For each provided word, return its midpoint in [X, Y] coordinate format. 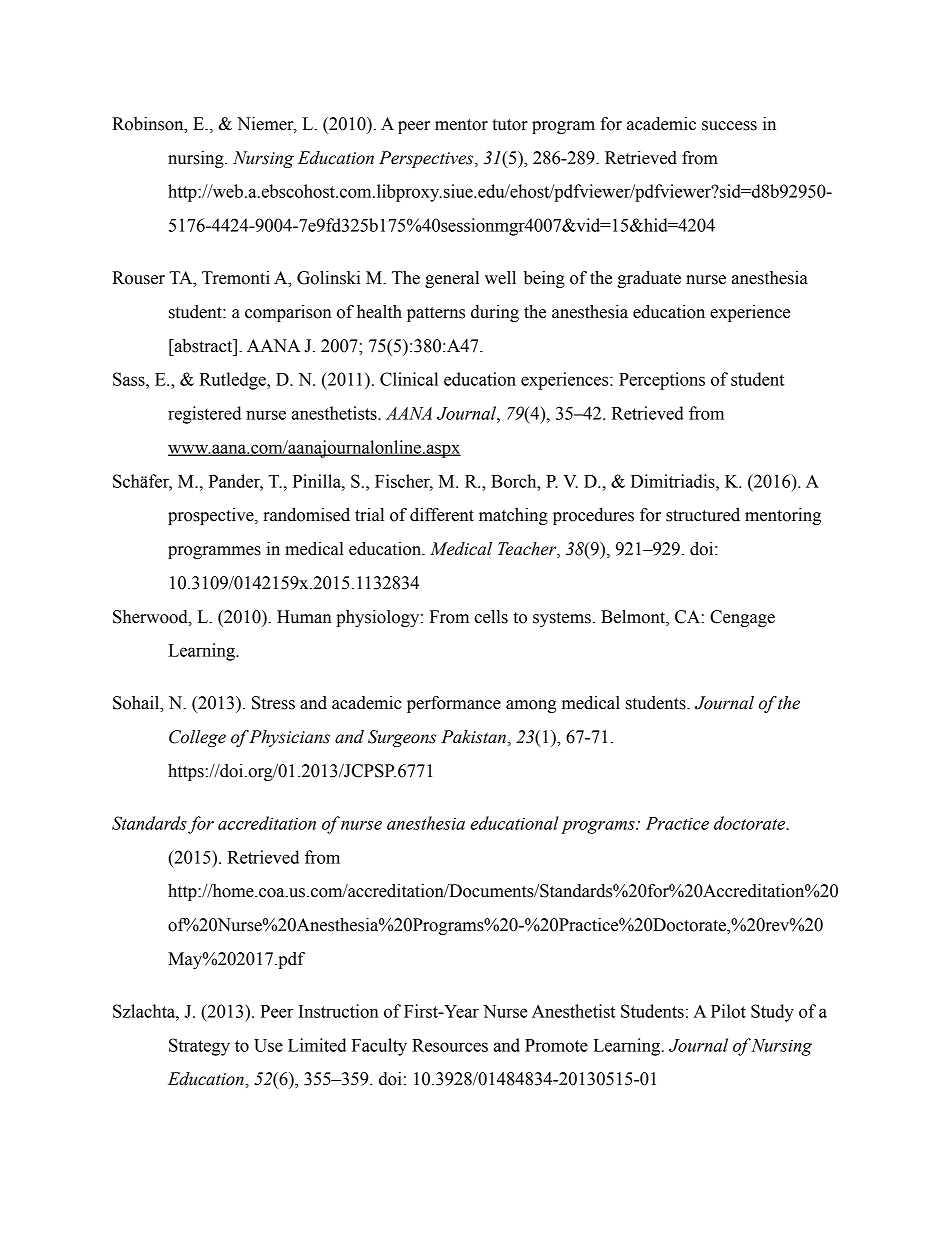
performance [454, 704]
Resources [450, 1045]
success [729, 126]
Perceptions [662, 381]
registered [204, 415]
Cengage [742, 618]
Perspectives [427, 159]
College [197, 738]
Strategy [199, 1047]
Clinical [409, 379]
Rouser [138, 278]
